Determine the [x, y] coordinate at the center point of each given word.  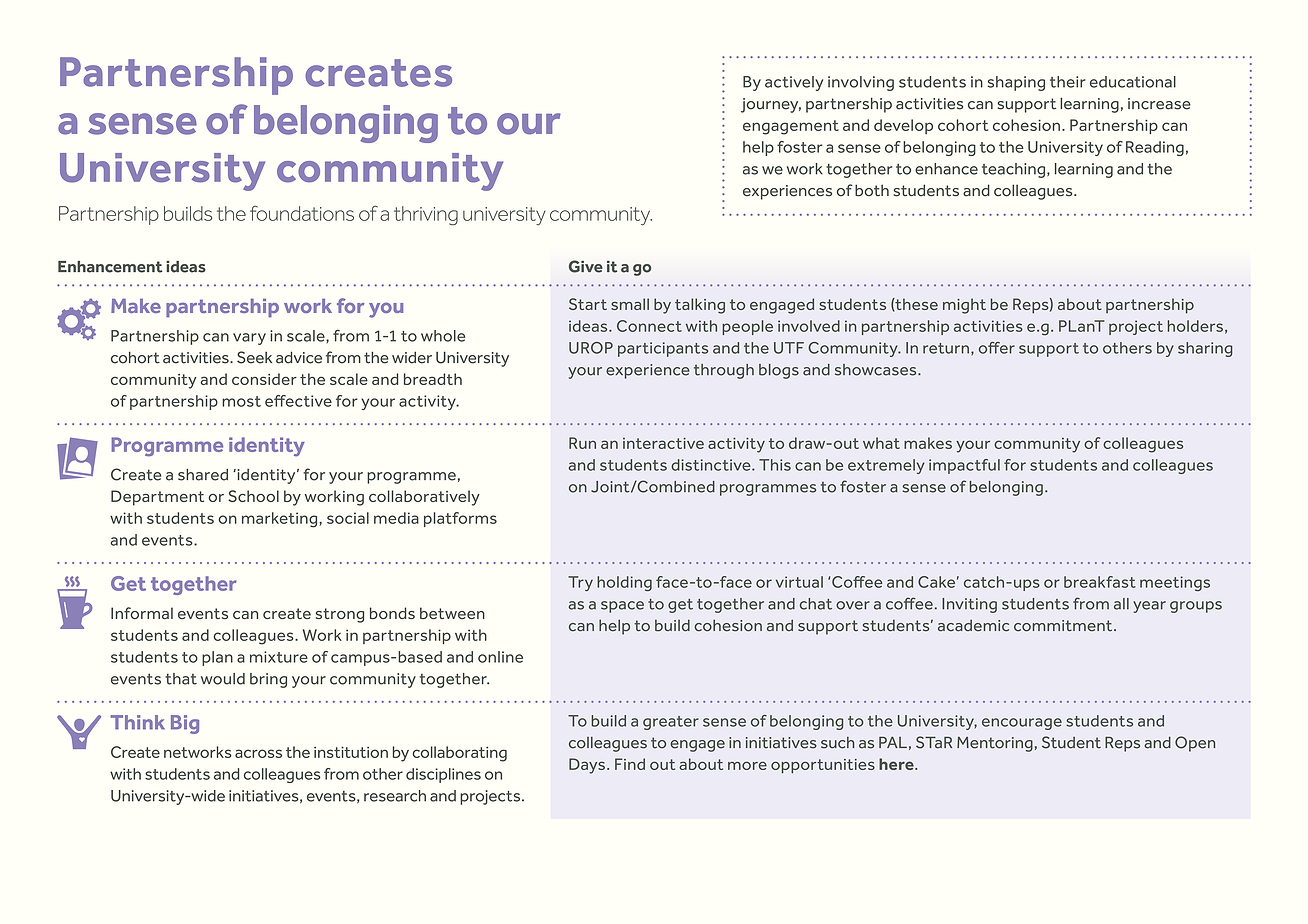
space [622, 607]
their [1068, 82]
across [258, 753]
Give [586, 266]
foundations [302, 213]
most [241, 401]
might [964, 306]
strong [340, 615]
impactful [964, 466]
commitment [1064, 626]
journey [771, 105]
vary [249, 339]
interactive [663, 443]
